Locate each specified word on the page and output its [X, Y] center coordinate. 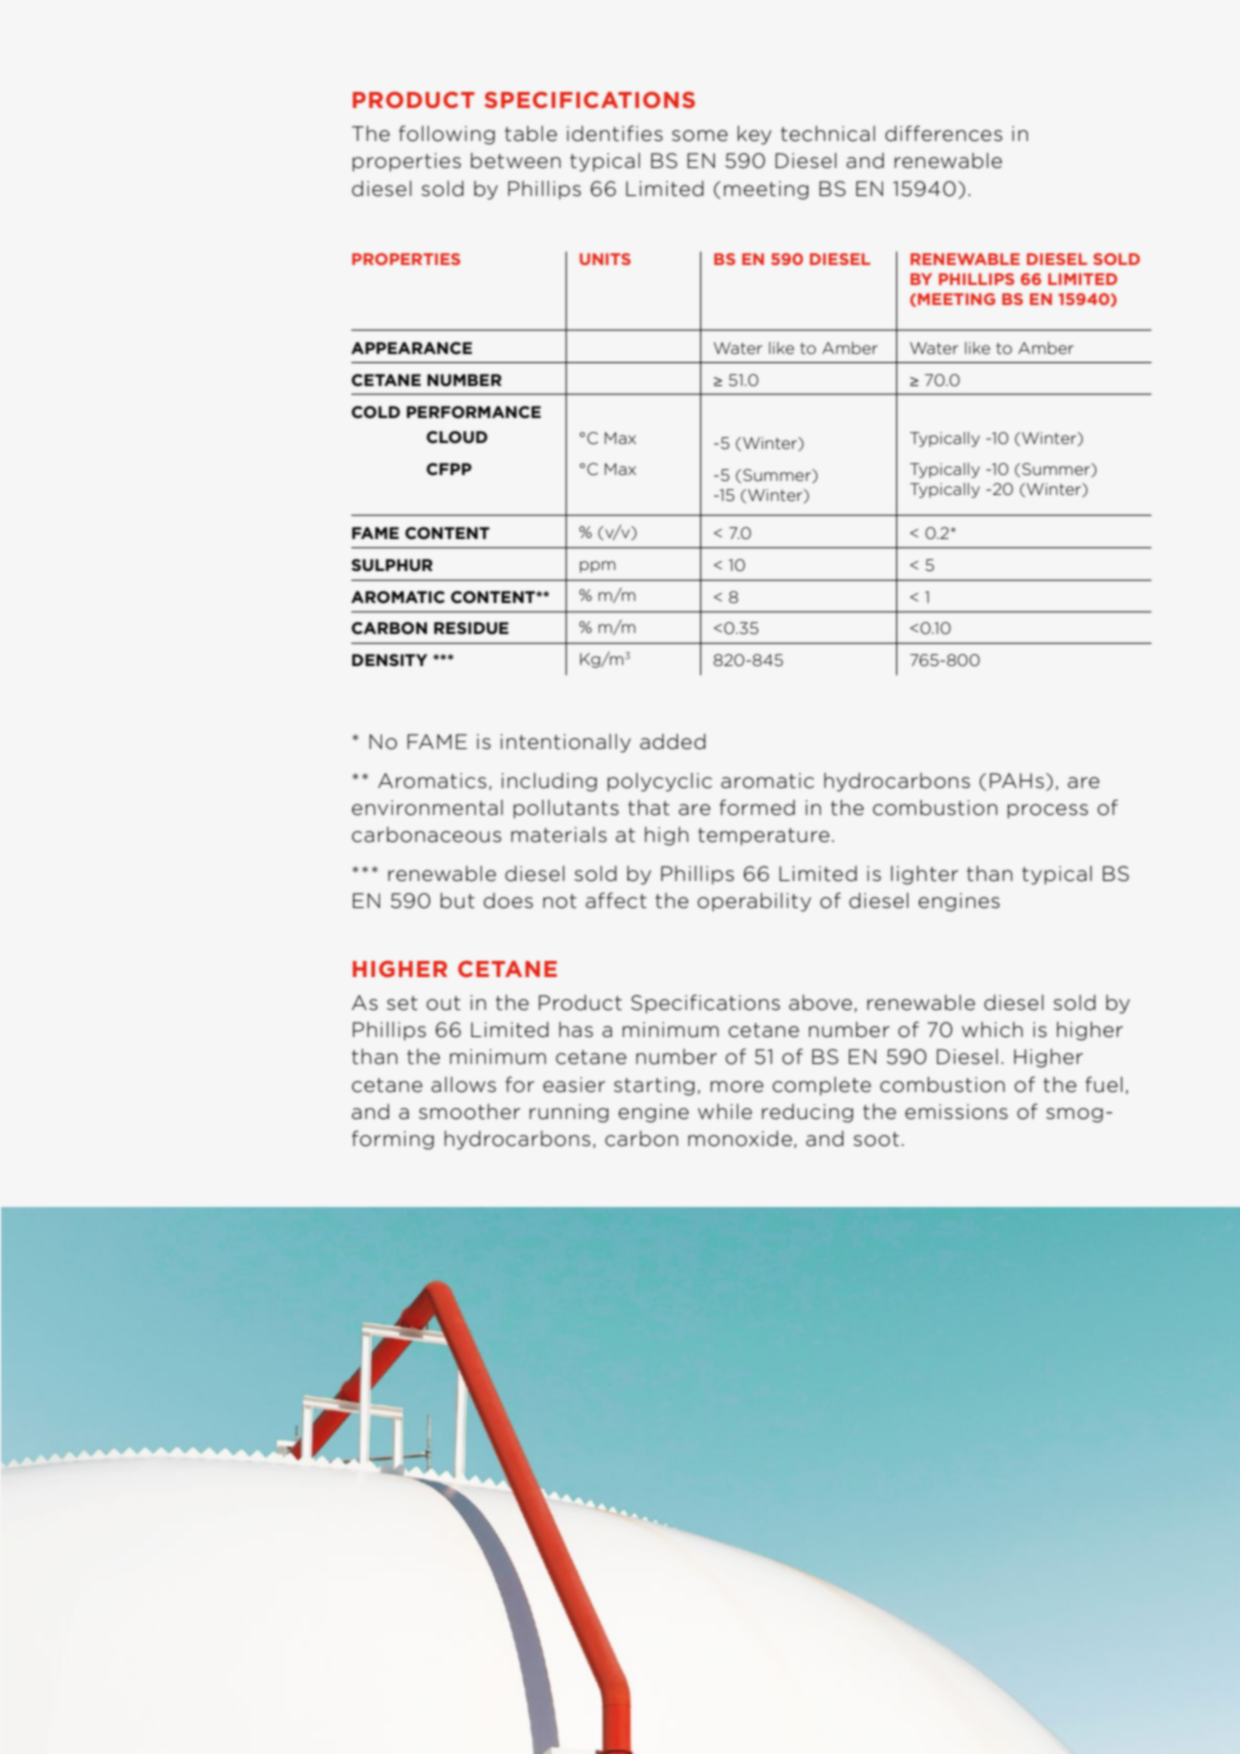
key [755, 135]
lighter [924, 875]
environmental [427, 808]
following [447, 135]
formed [757, 807]
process [1048, 811]
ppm [597, 567]
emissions [956, 1112]
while [725, 1112]
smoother [469, 1112]
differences [943, 133]
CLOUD [457, 437]
